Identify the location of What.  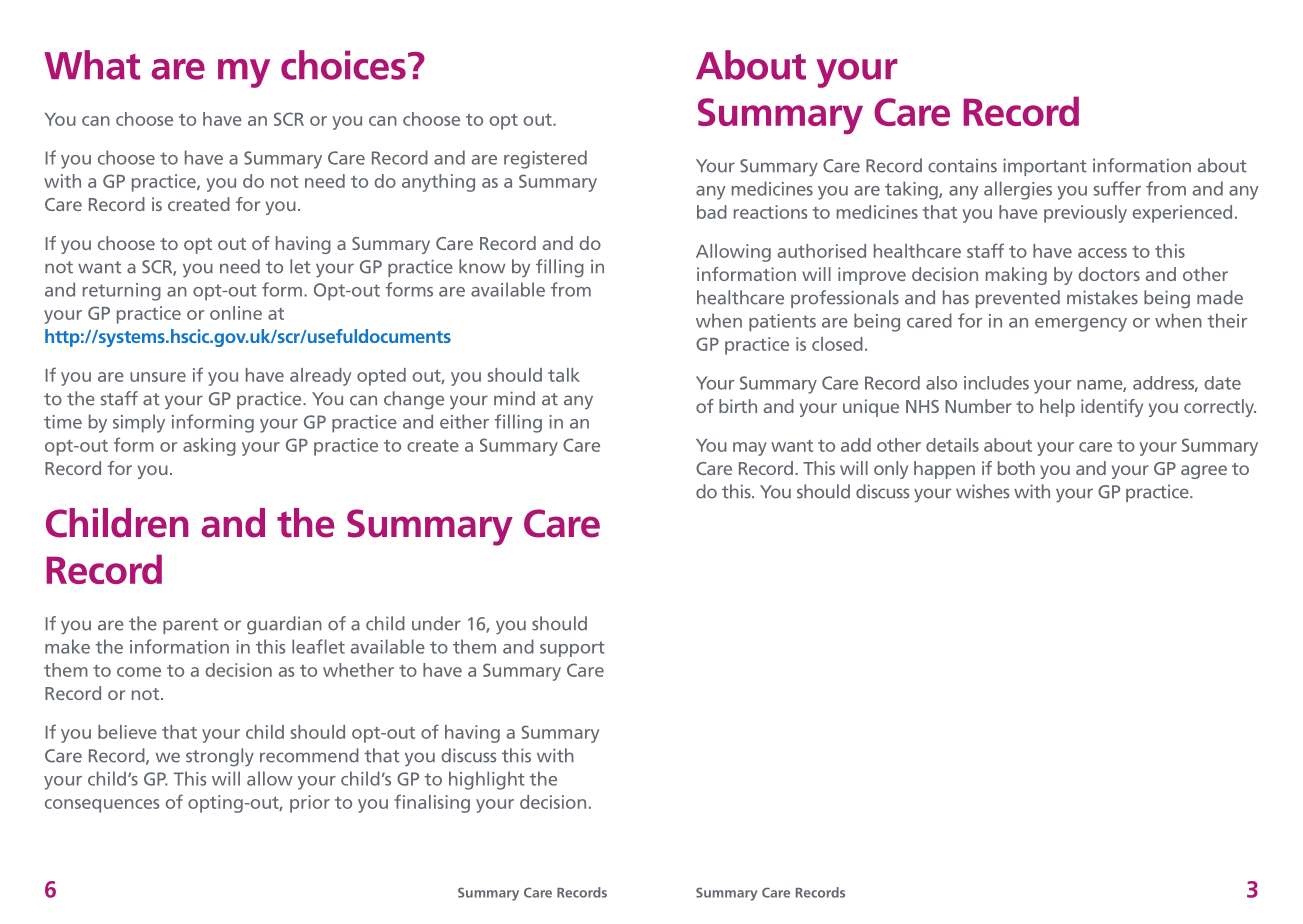
(92, 65).
